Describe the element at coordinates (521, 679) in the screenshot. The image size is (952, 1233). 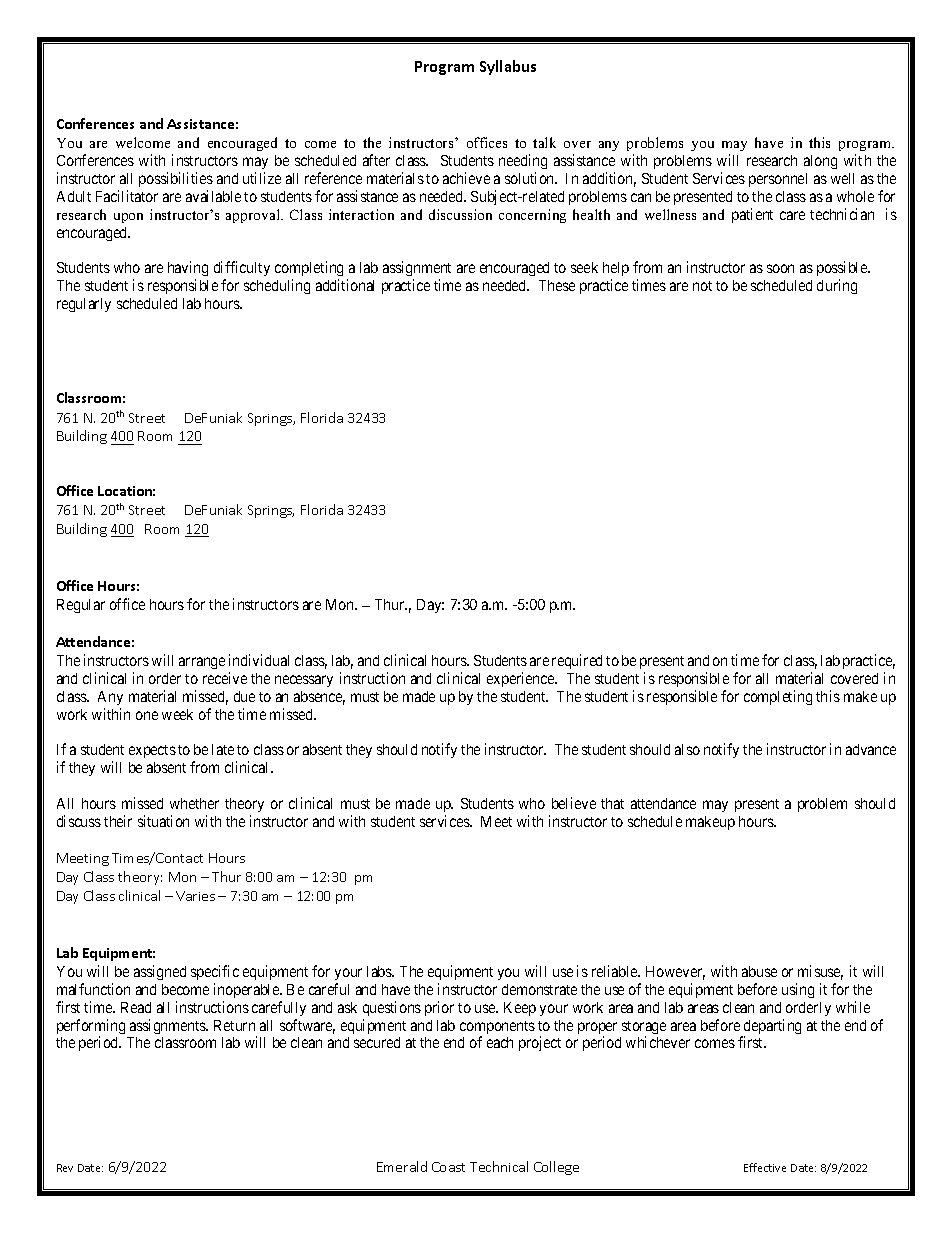
I see `experience` at that location.
